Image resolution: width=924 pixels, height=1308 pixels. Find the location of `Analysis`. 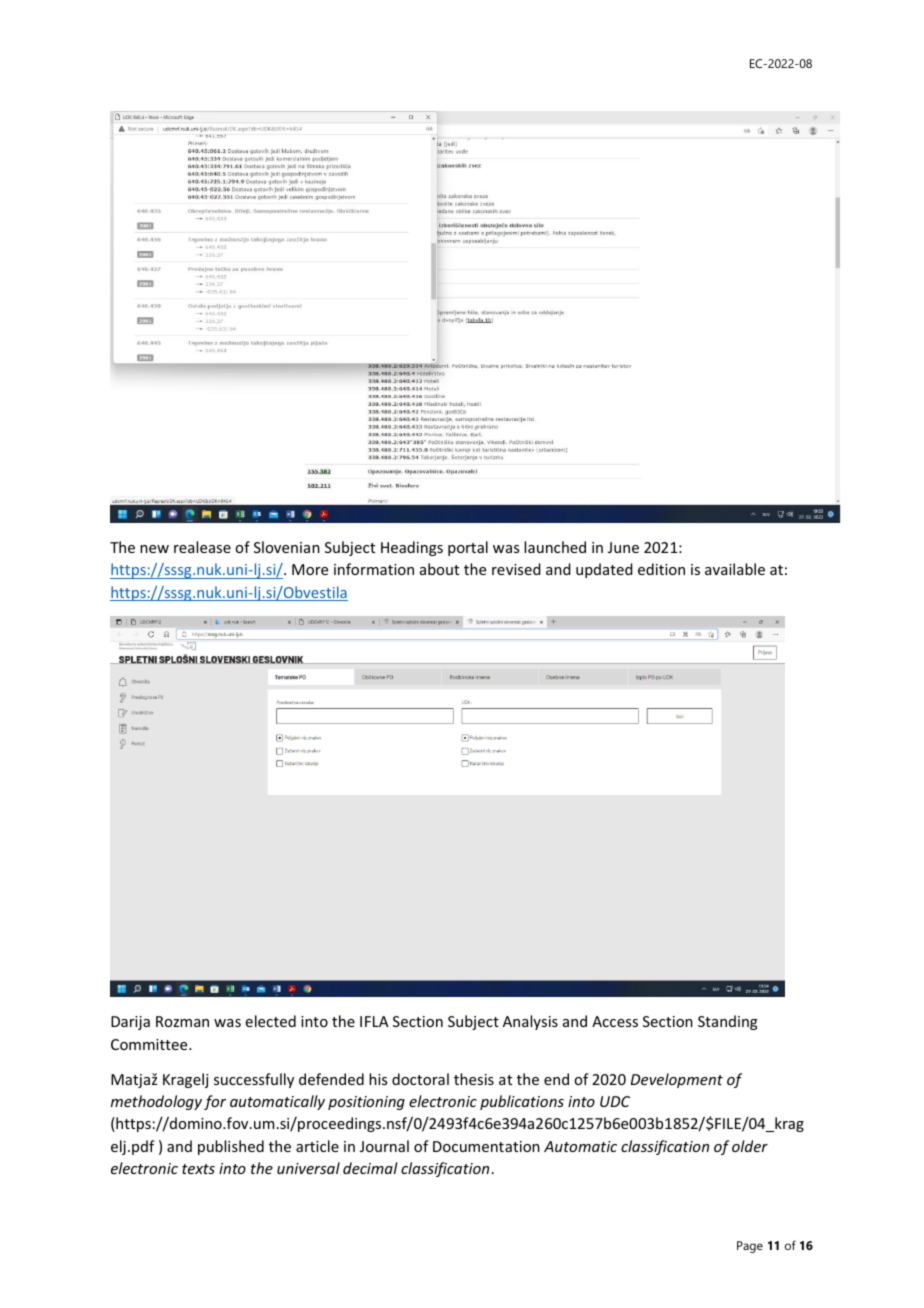

Analysis is located at coordinates (530, 1022).
